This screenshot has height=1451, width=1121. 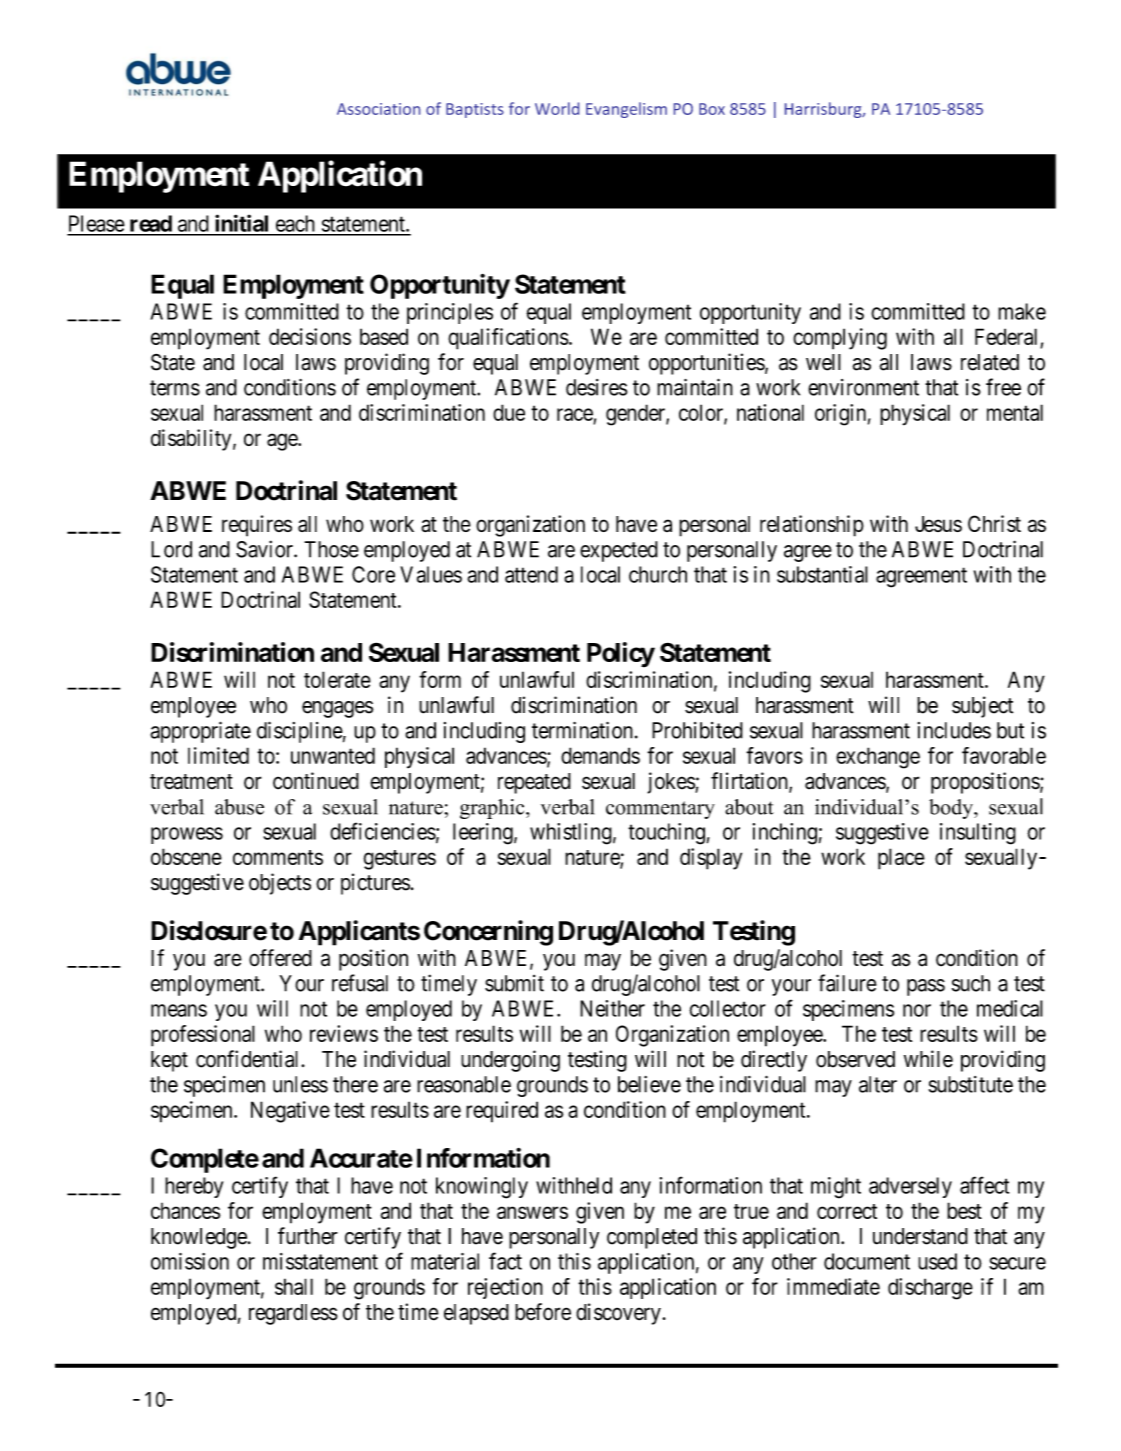 I want to click on shall, so click(x=294, y=1286).
